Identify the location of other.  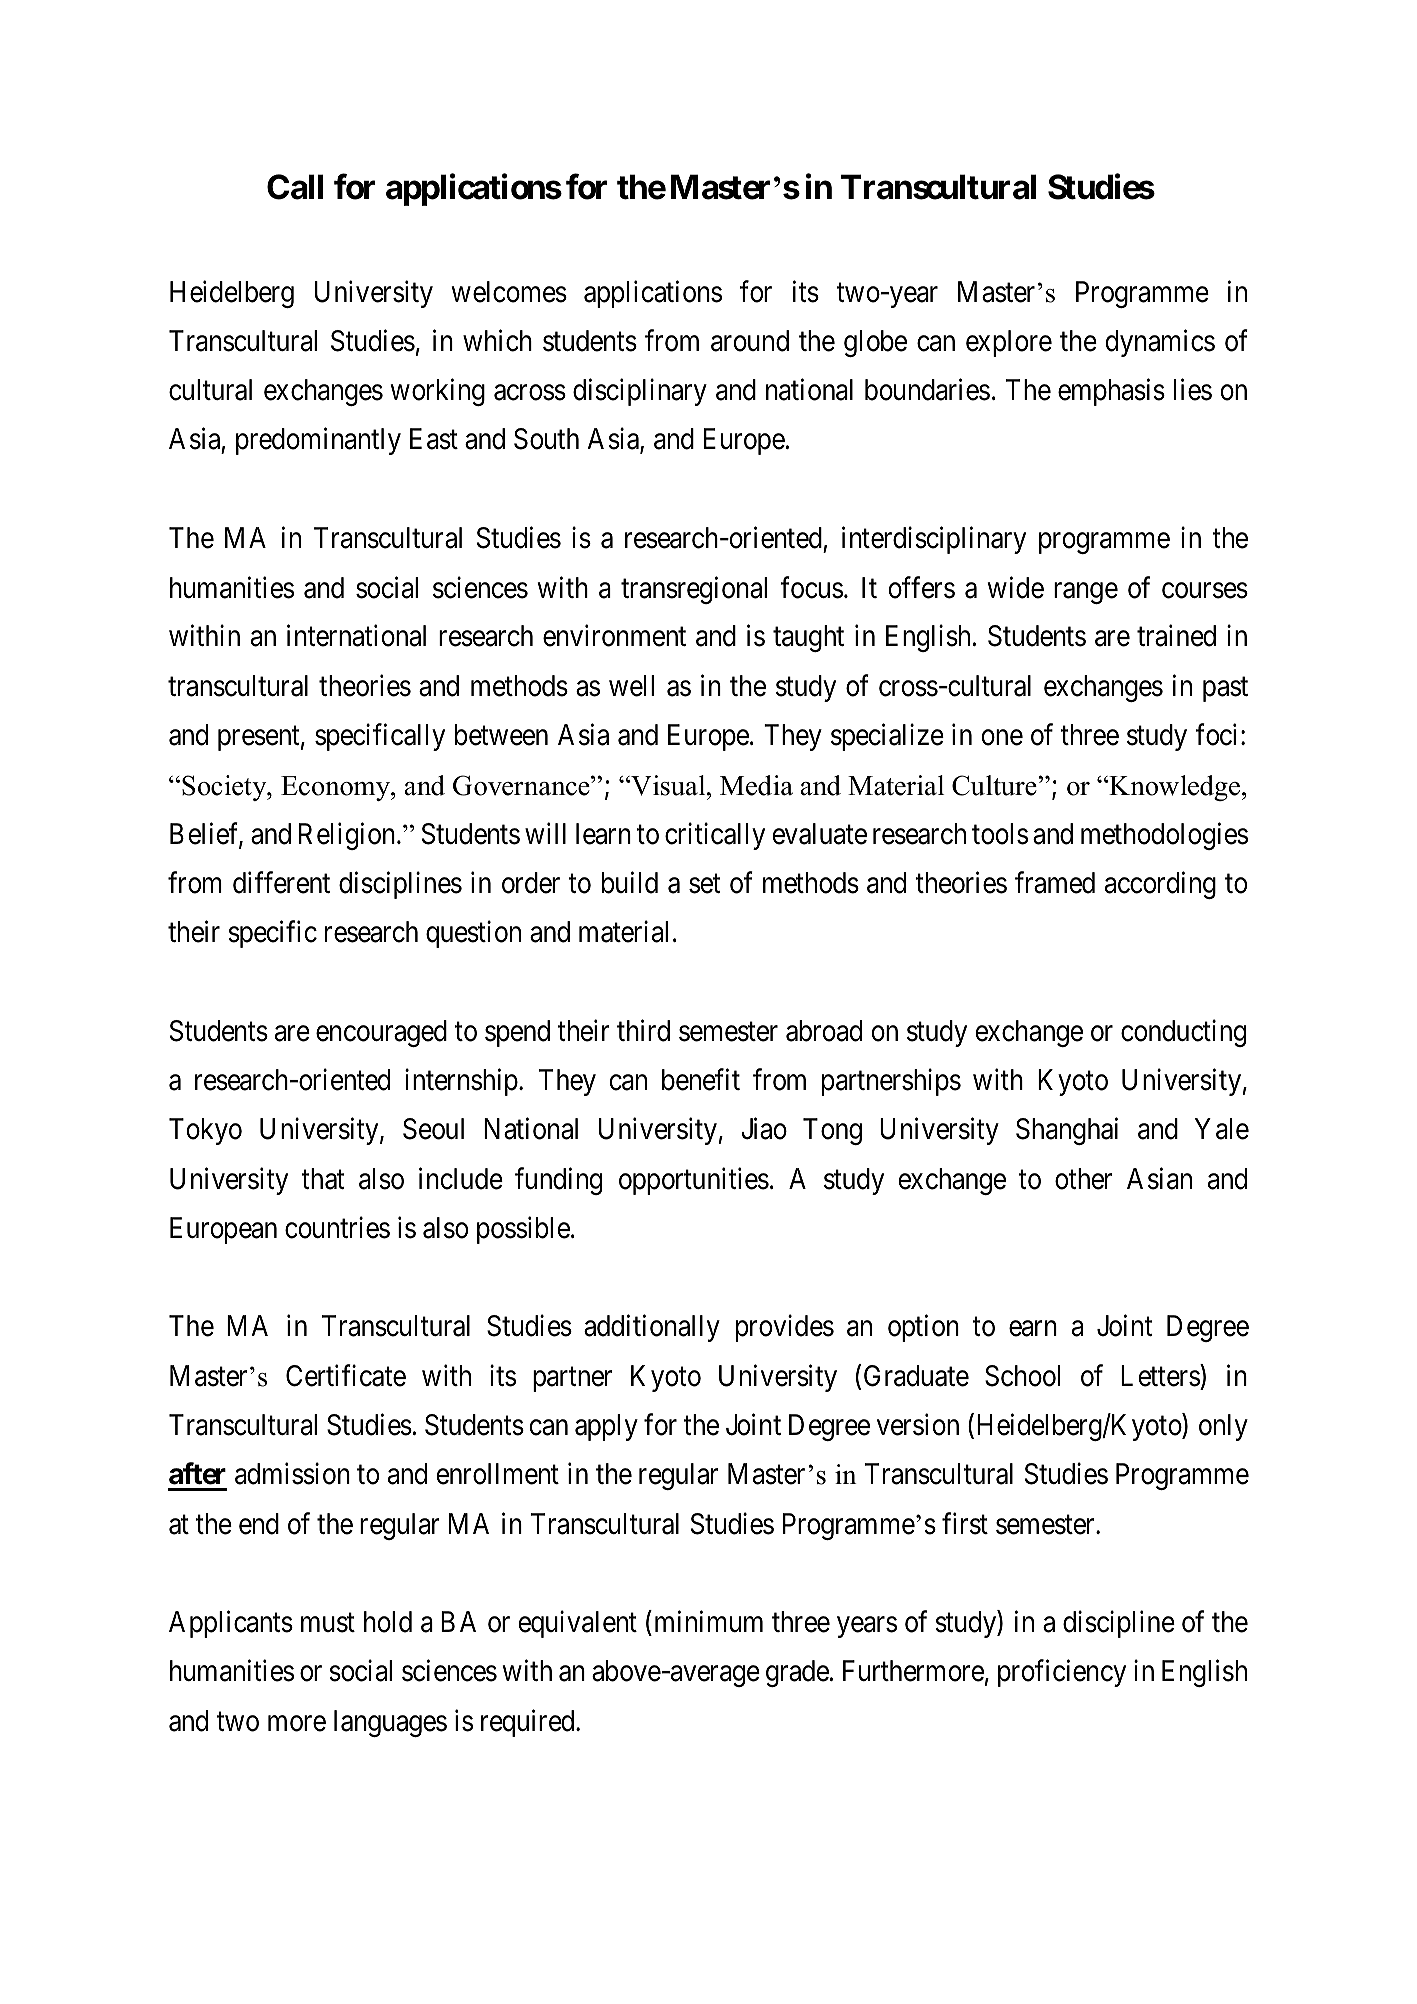
(1083, 1179).
